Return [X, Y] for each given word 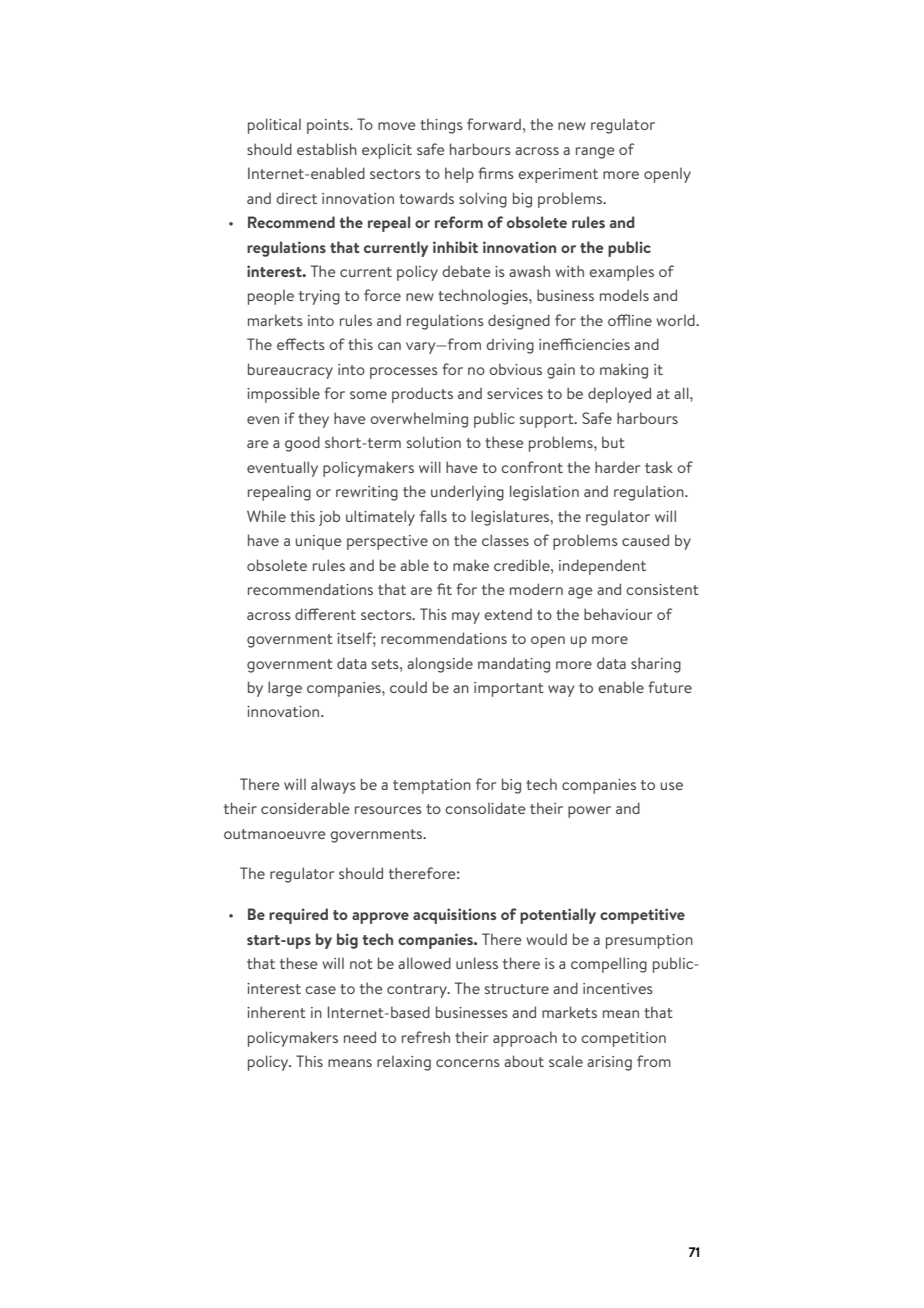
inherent [276, 1012]
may [466, 618]
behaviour [618, 614]
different [325, 614]
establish [327, 149]
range [595, 153]
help [459, 175]
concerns [468, 1063]
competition [623, 1039]
